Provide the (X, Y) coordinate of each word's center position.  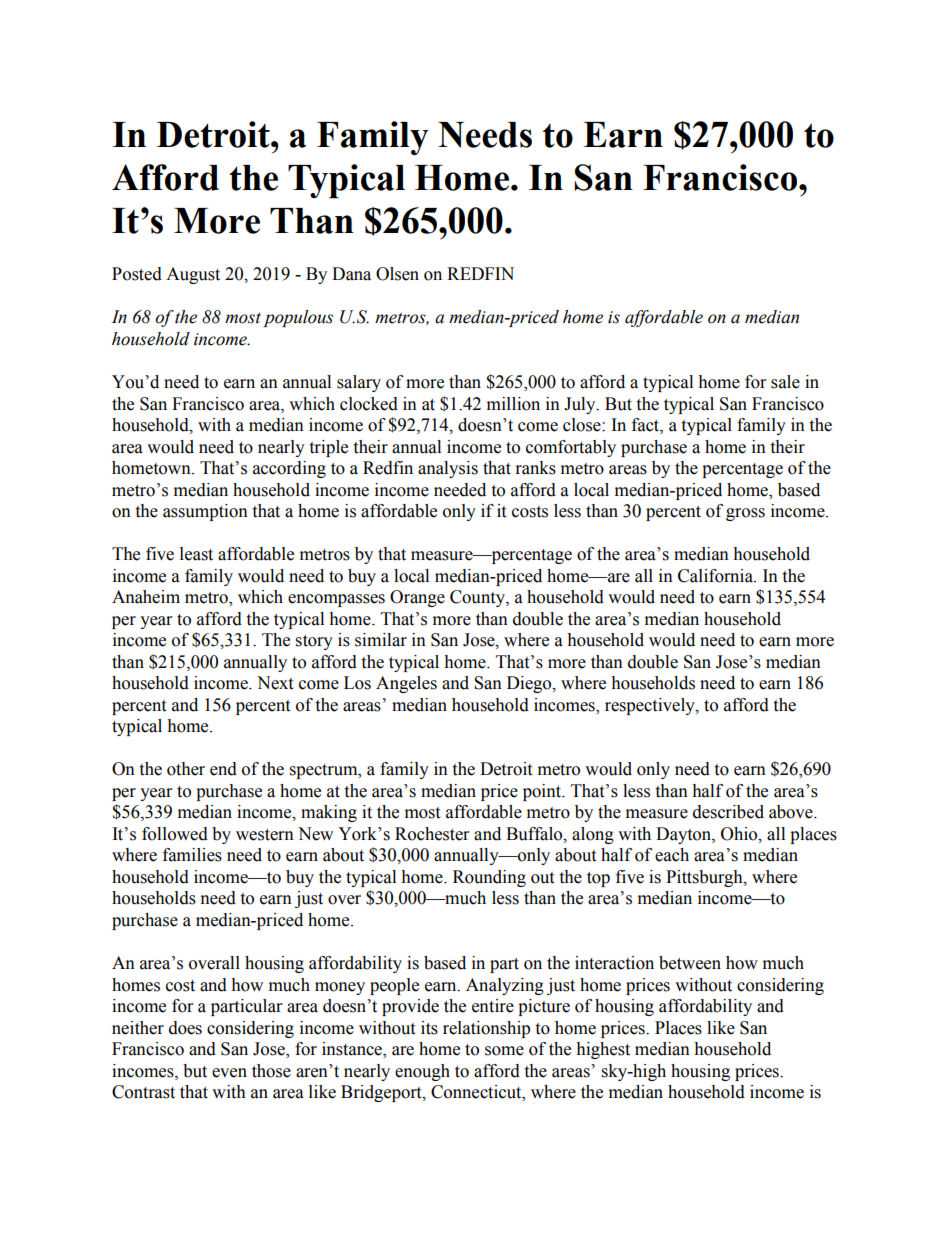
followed (175, 834)
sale (785, 382)
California (717, 576)
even (229, 1073)
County (478, 598)
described (728, 812)
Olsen (397, 274)
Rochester (432, 834)
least (196, 554)
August (193, 275)
